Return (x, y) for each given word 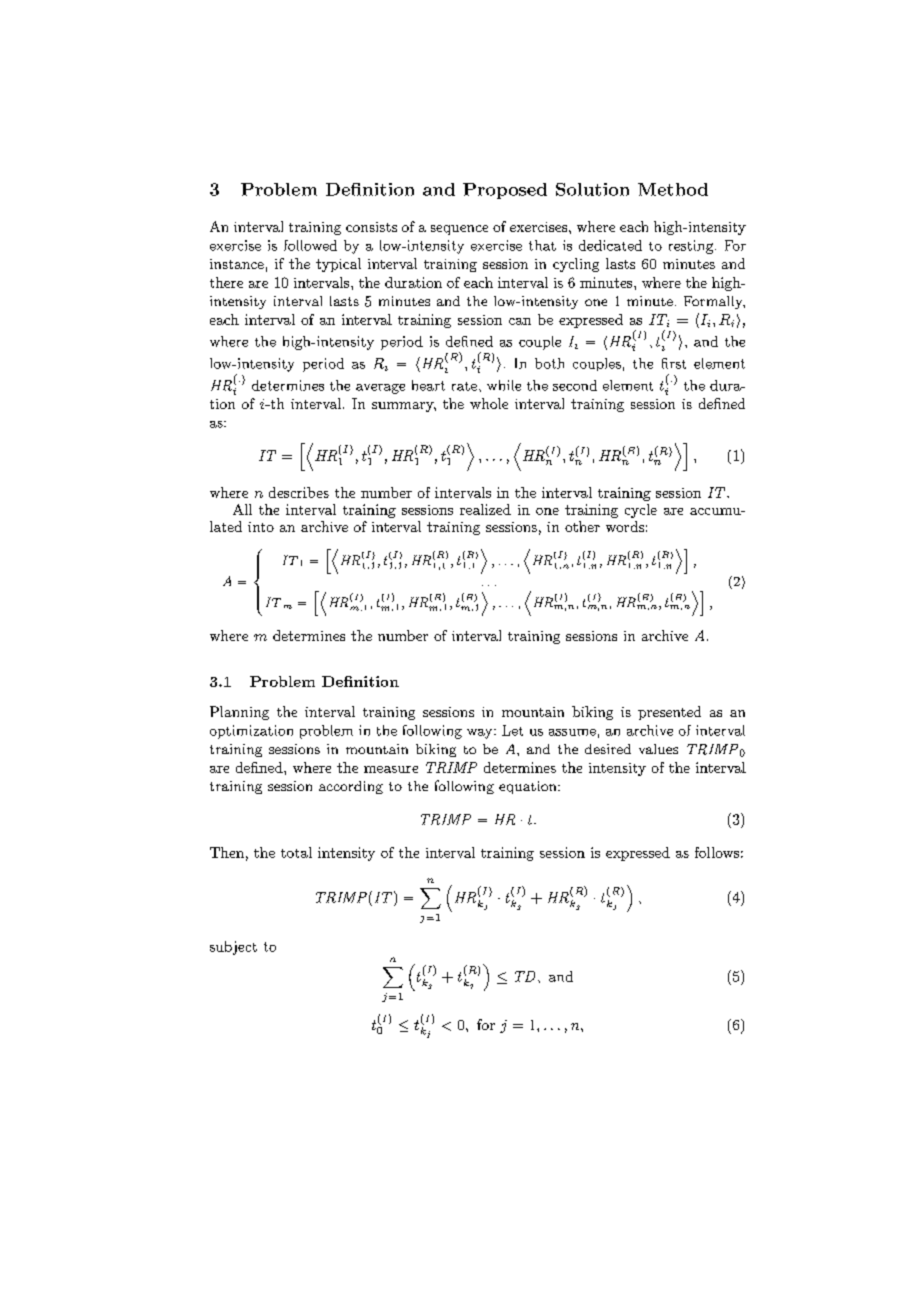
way (481, 734)
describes (299, 492)
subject (233, 948)
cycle (641, 511)
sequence (459, 230)
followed (310, 245)
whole (489, 403)
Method (673, 189)
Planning (239, 713)
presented (669, 713)
